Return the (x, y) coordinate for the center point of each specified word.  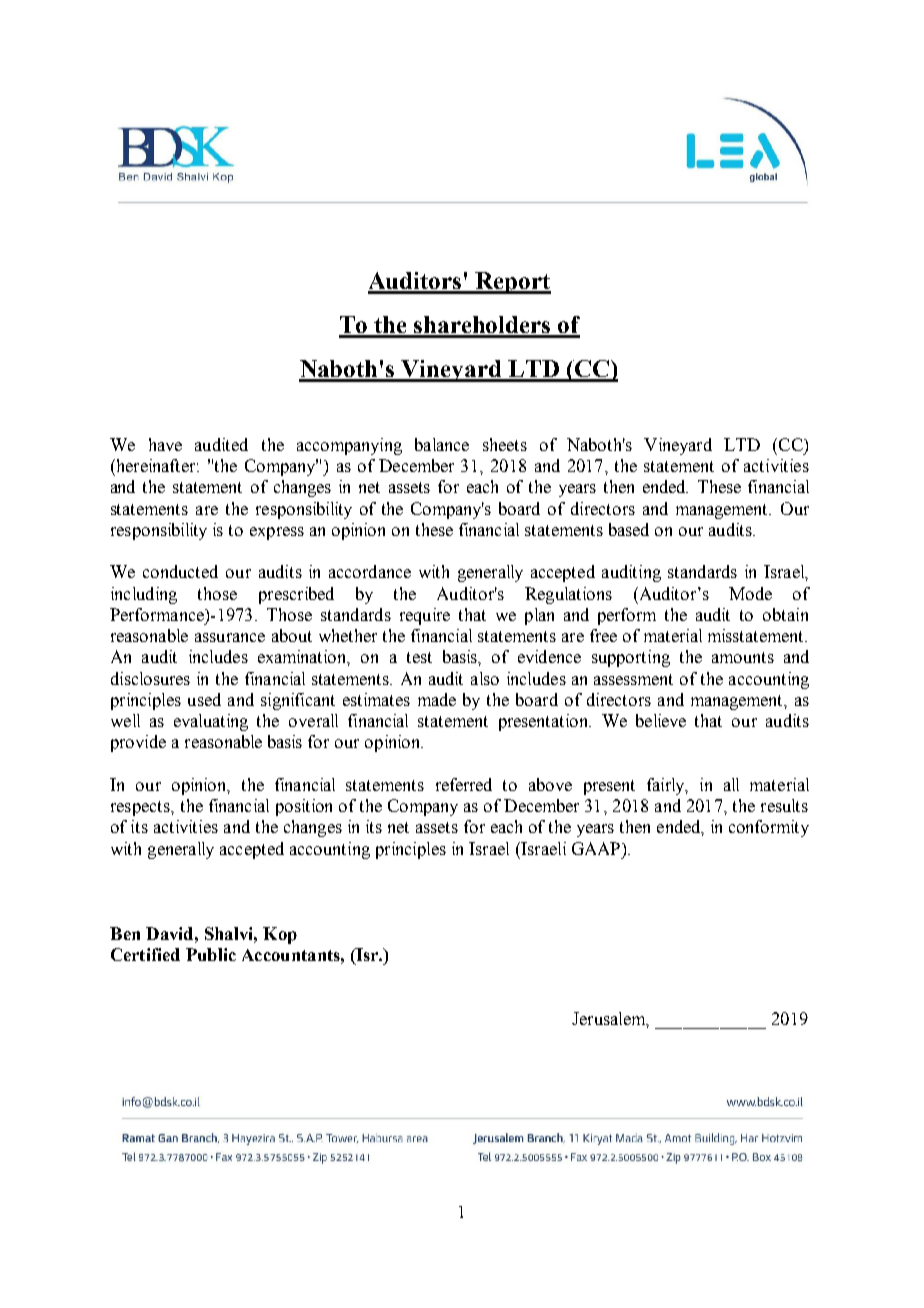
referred (464, 784)
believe (661, 720)
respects (141, 808)
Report (512, 283)
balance (442, 444)
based (629, 529)
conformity (769, 828)
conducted (180, 571)
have (165, 444)
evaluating (211, 722)
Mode (750, 593)
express (277, 533)
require (425, 616)
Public (211, 954)
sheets (505, 444)
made (437, 699)
